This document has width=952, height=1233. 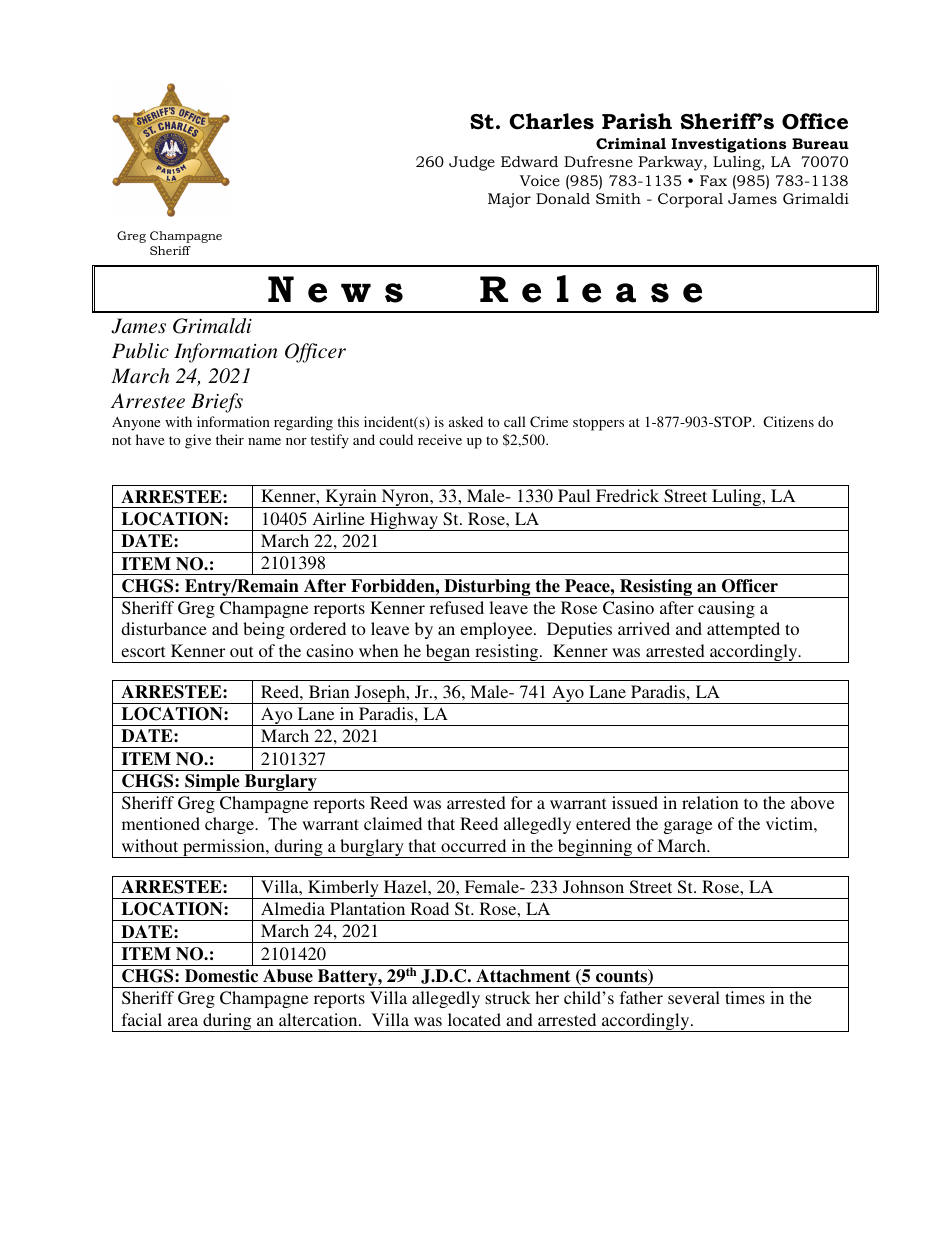 What do you see at coordinates (487, 588) in the document?
I see `Disturbing` at bounding box center [487, 588].
